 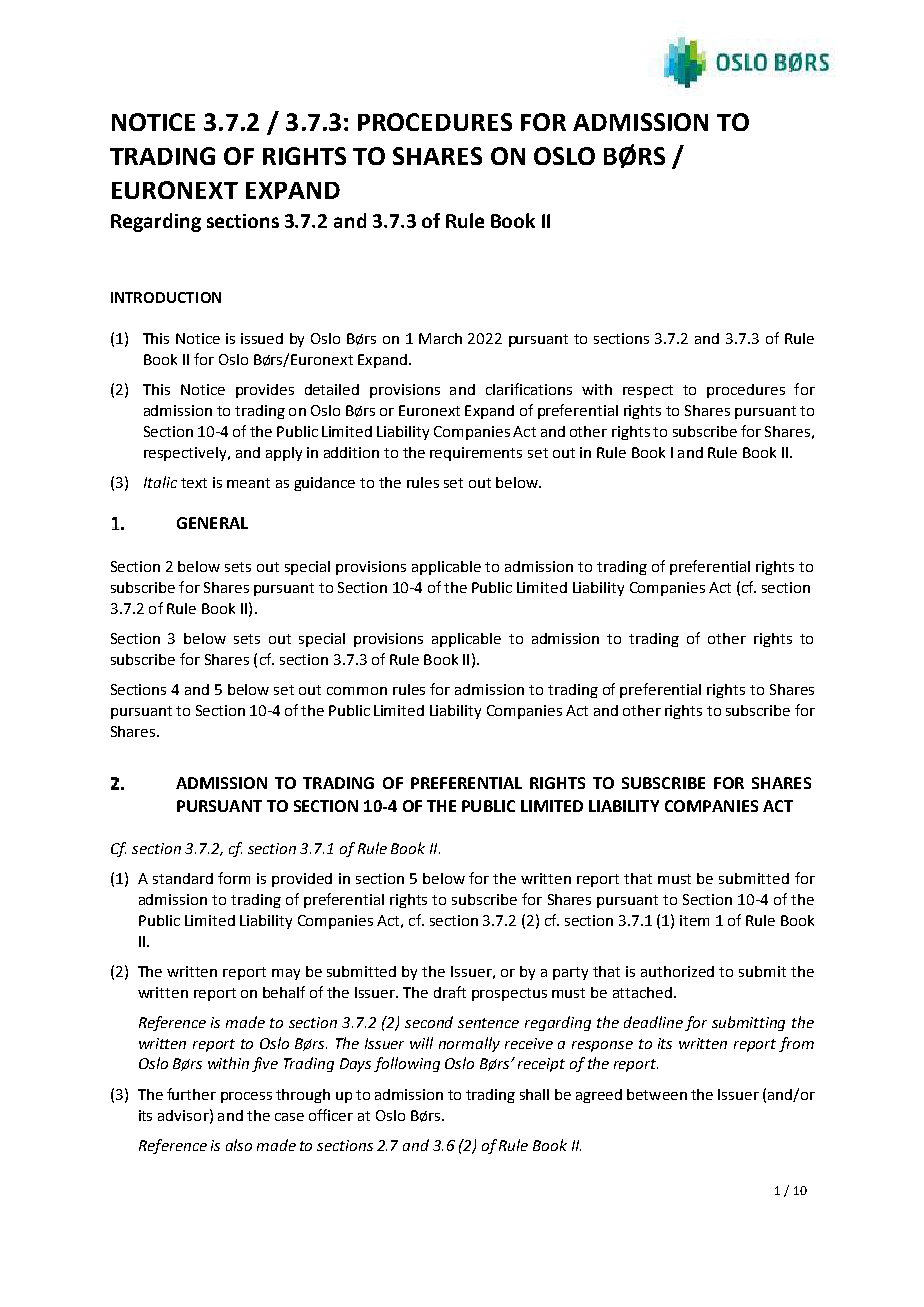 What do you see at coordinates (302, 880) in the image?
I see `provided` at bounding box center [302, 880].
